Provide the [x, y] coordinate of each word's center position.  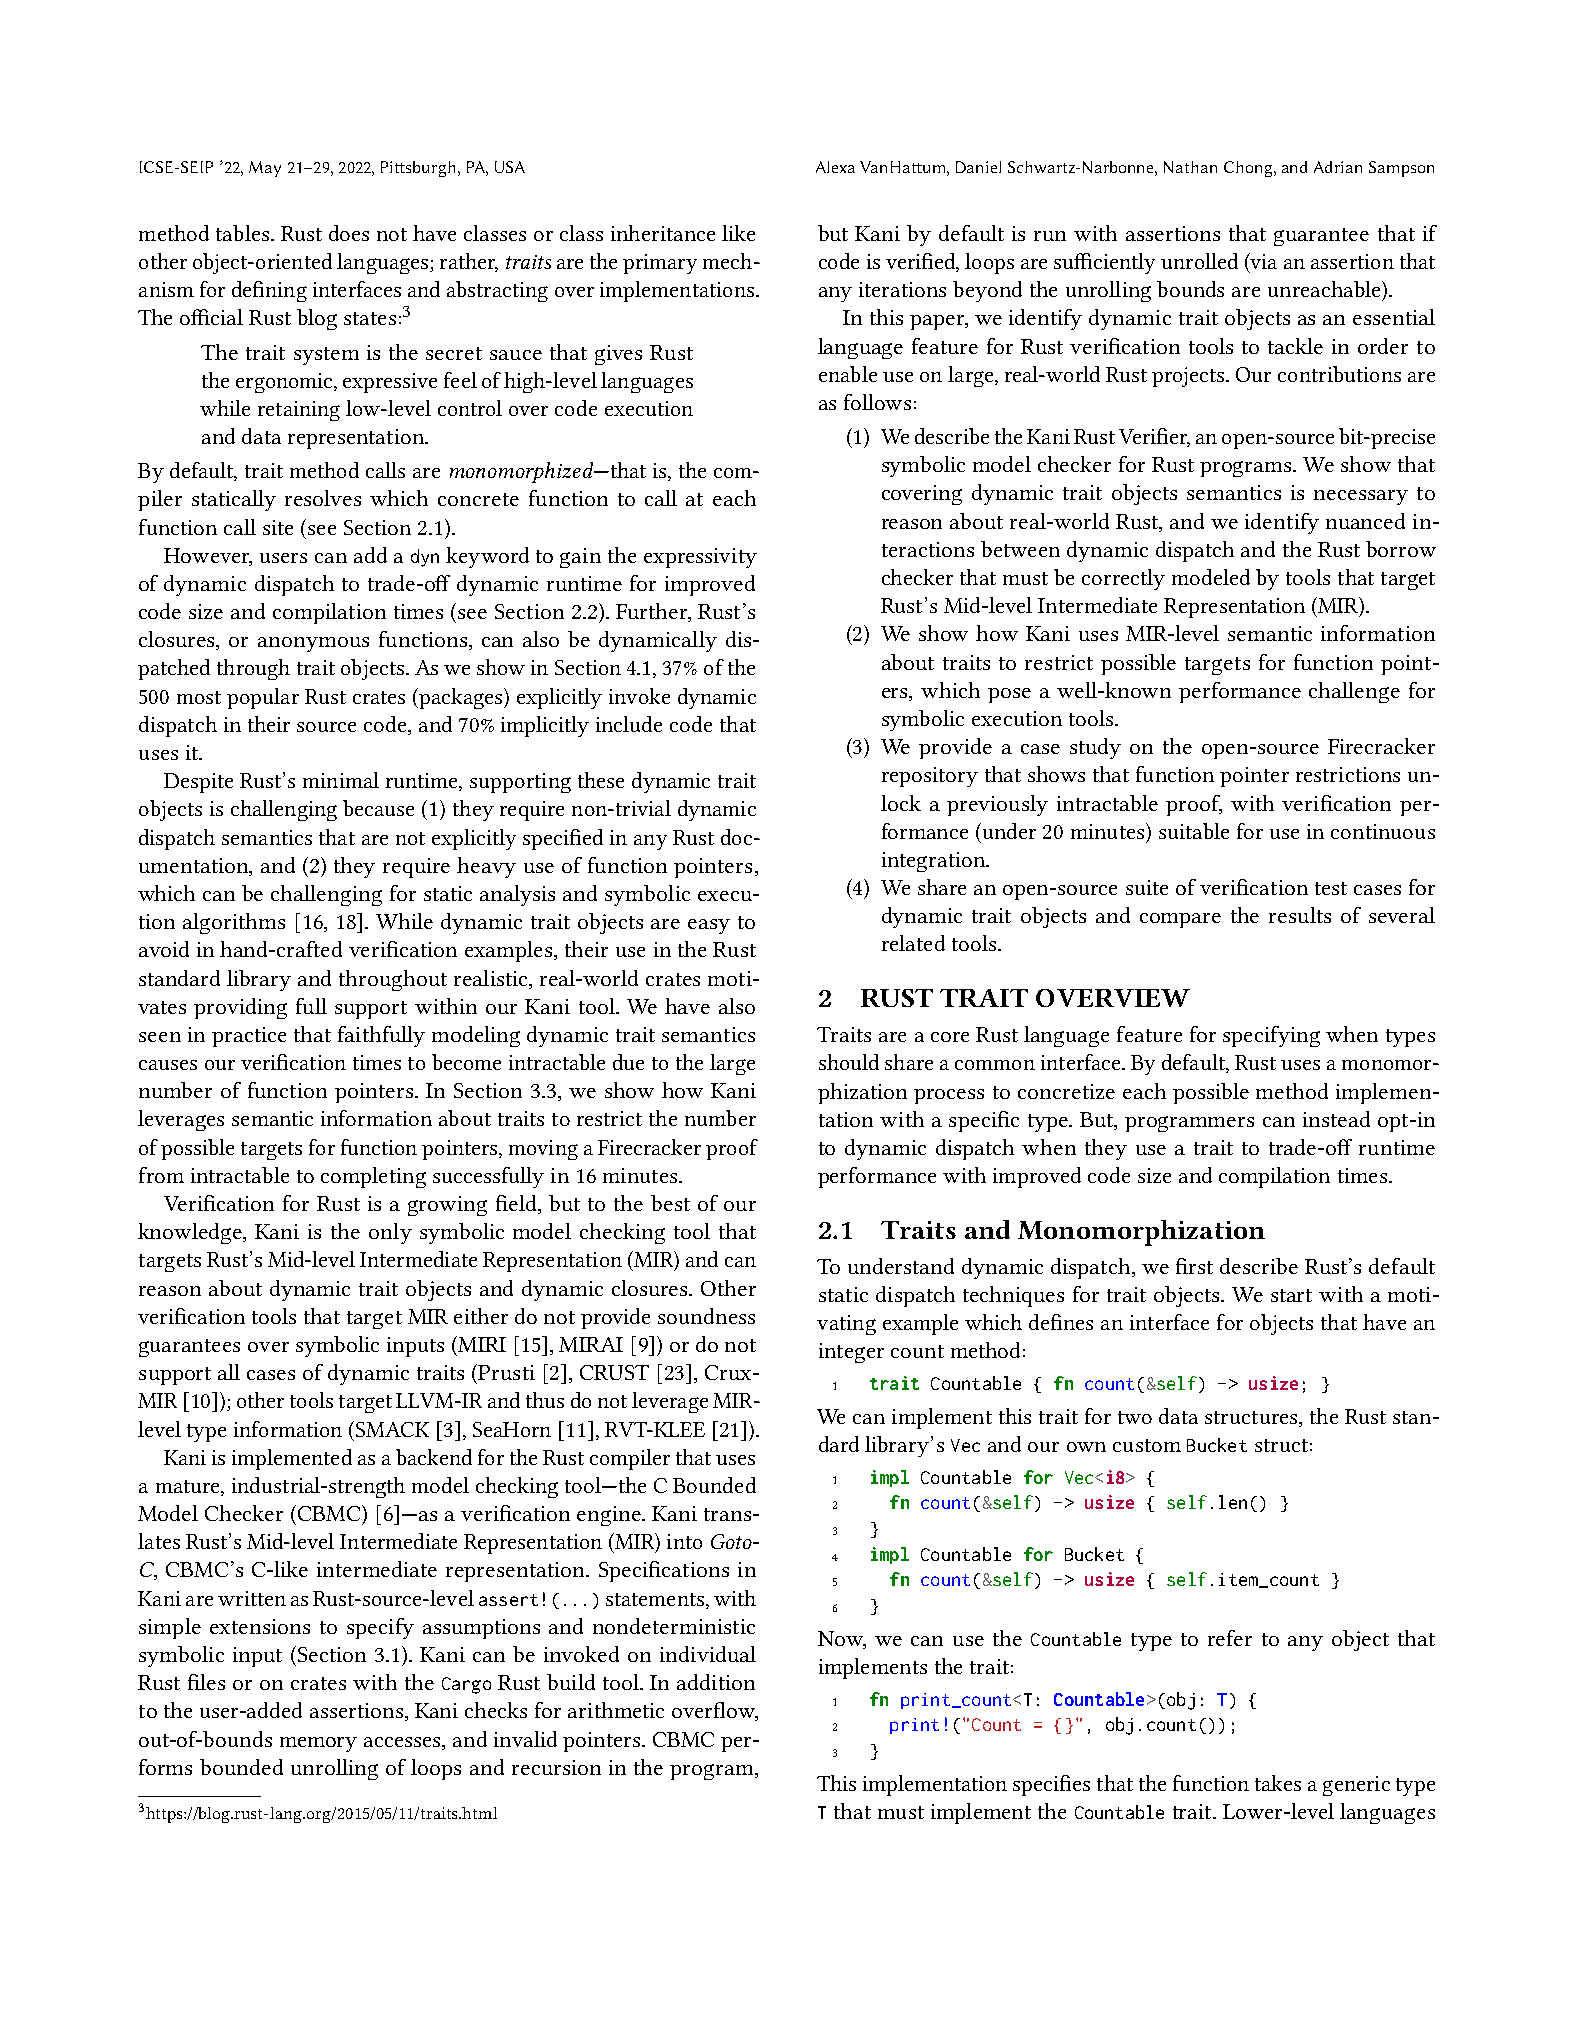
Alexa [835, 167]
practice [249, 1037]
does [349, 233]
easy [709, 926]
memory [318, 1744]
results [1300, 915]
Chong [1249, 169]
